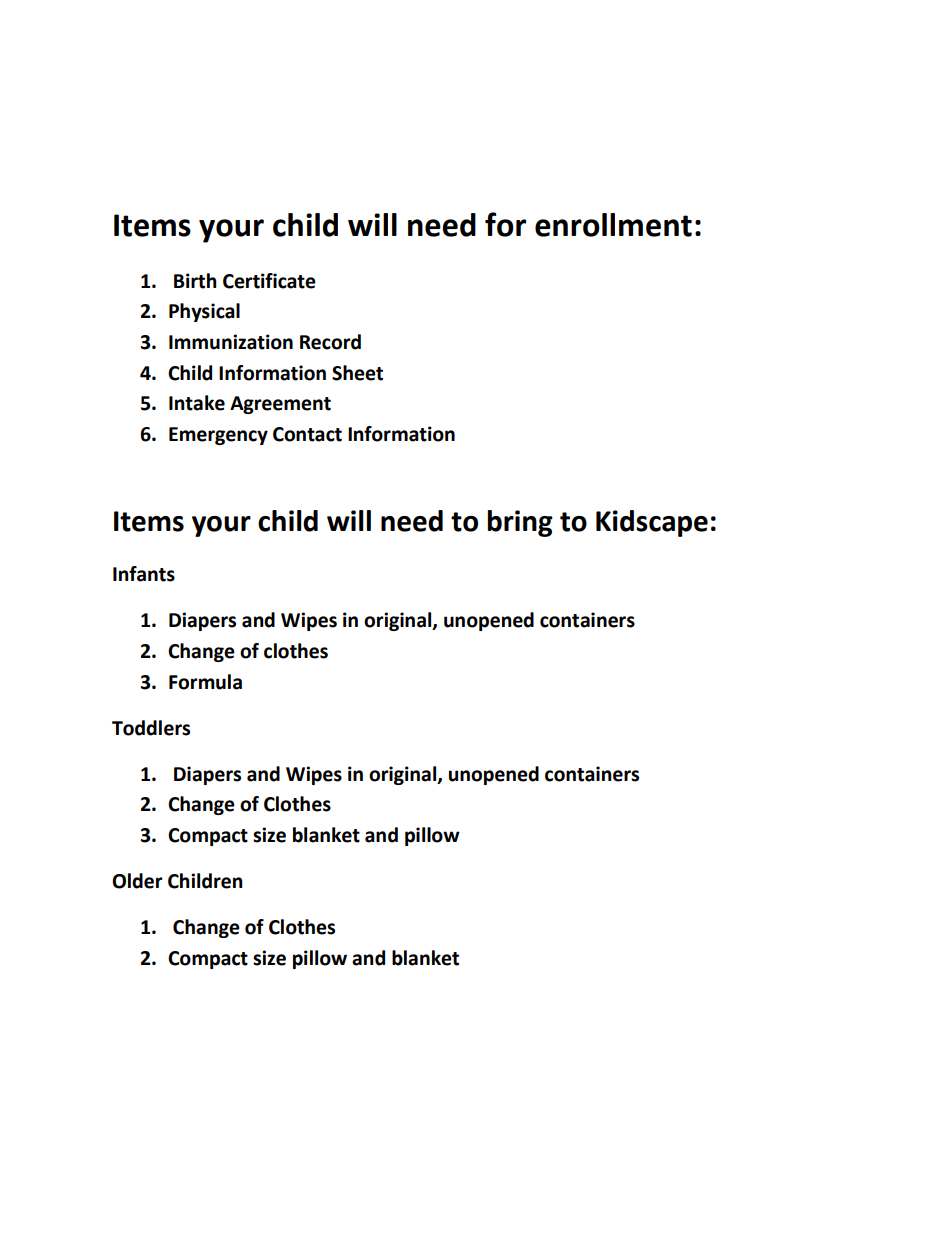 Image resolution: width=952 pixels, height=1233 pixels. What do you see at coordinates (269, 281) in the image?
I see `Certificate` at bounding box center [269, 281].
